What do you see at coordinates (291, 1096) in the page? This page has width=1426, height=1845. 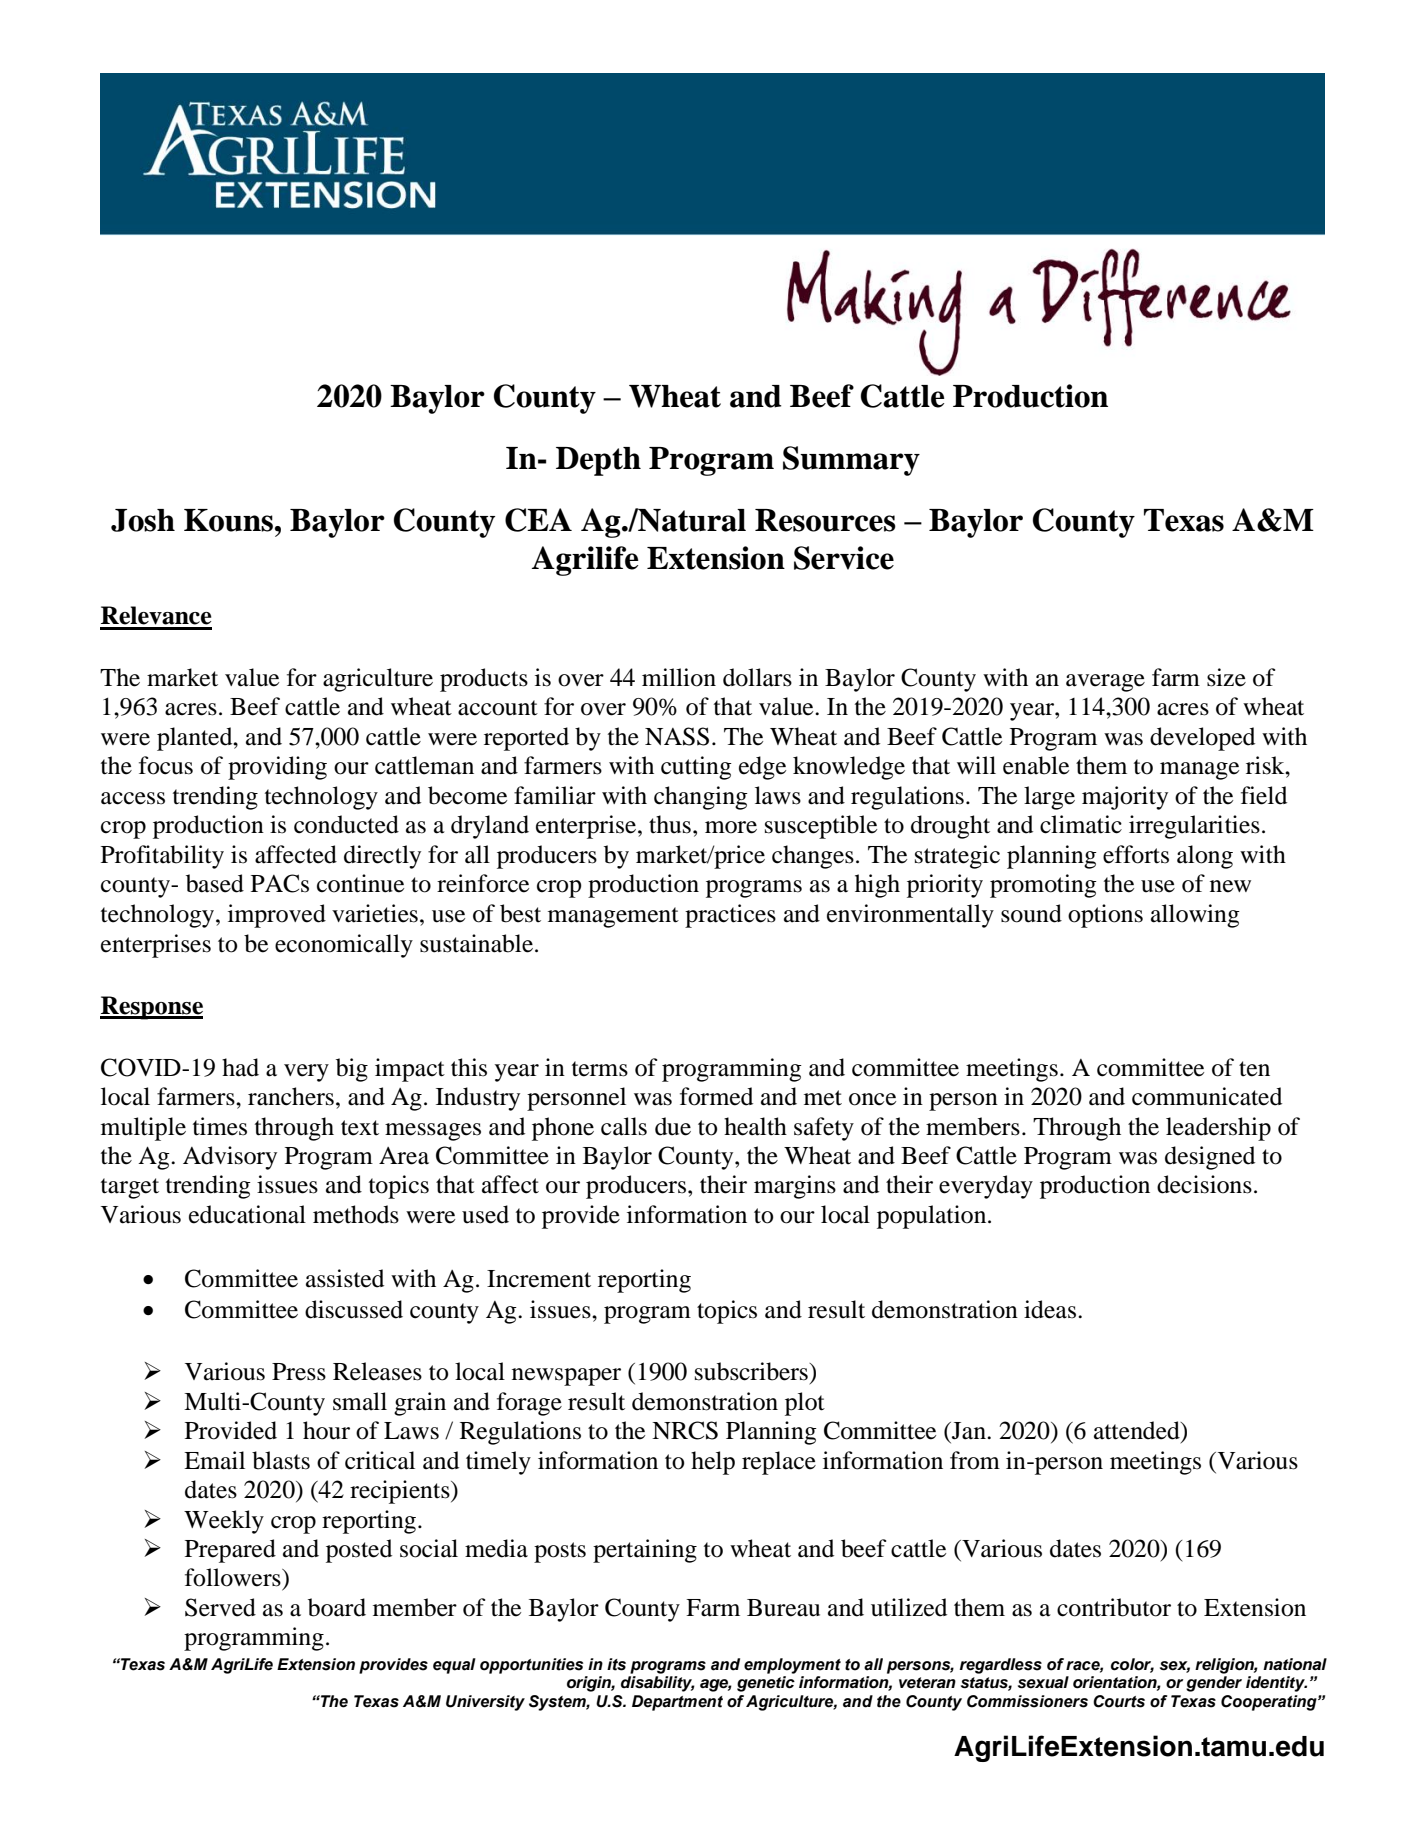 I see `ranchers` at bounding box center [291, 1096].
